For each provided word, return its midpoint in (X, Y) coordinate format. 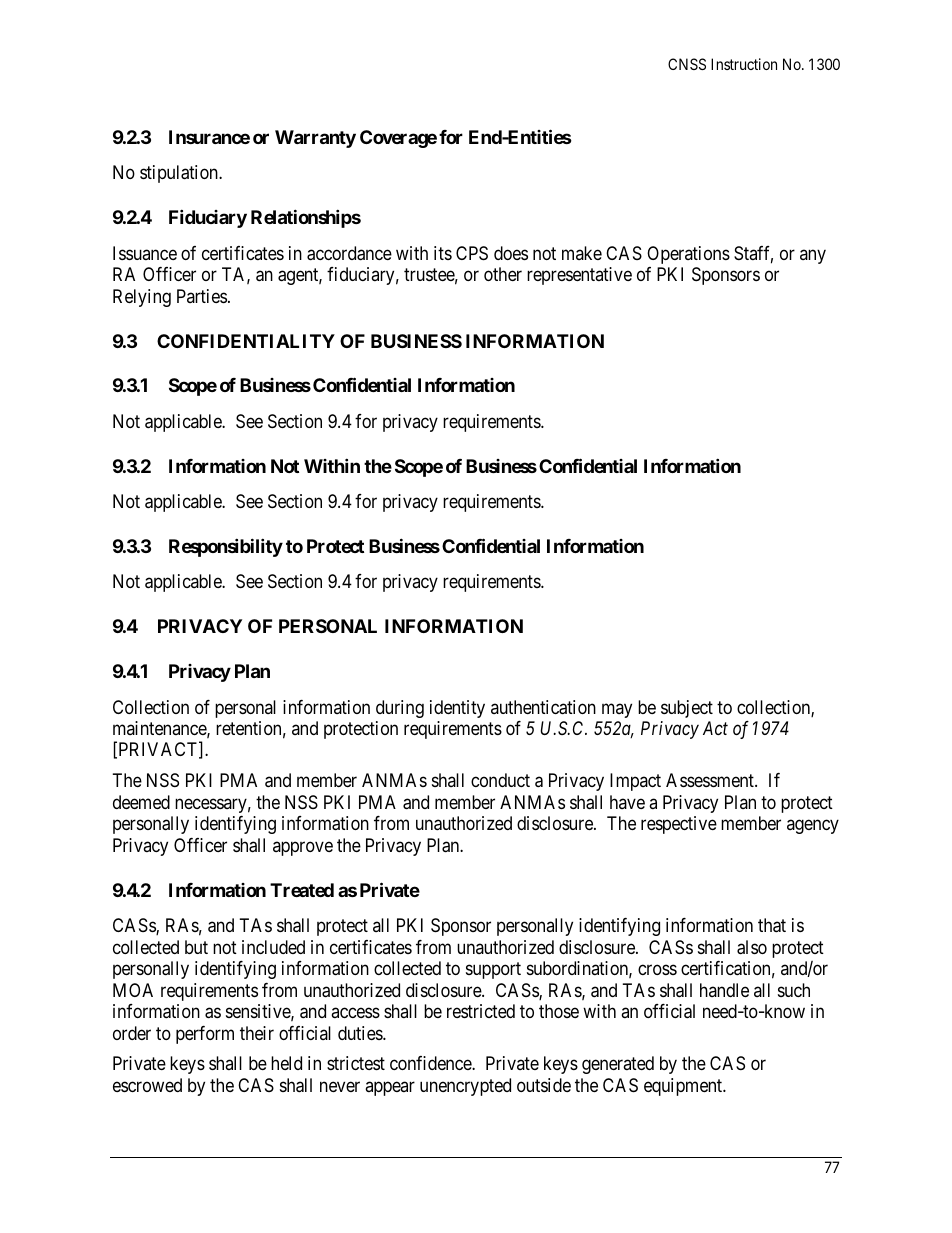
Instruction (744, 64)
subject (687, 709)
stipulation (180, 174)
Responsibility (226, 547)
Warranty (315, 139)
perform (205, 1035)
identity (457, 709)
